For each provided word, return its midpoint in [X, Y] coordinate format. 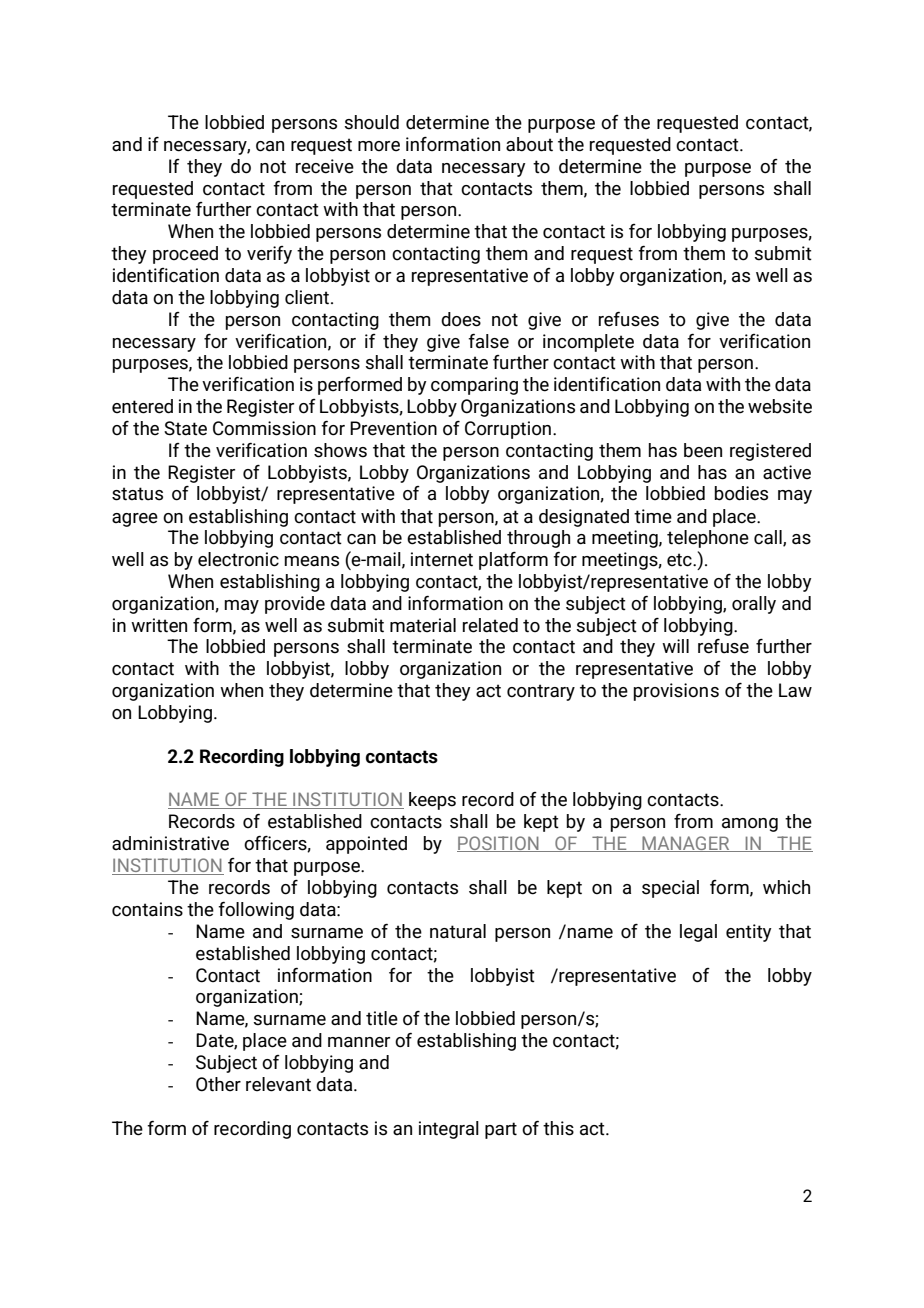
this [558, 1128]
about [529, 144]
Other [218, 1084]
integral [449, 1130]
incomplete [588, 343]
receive [325, 166]
